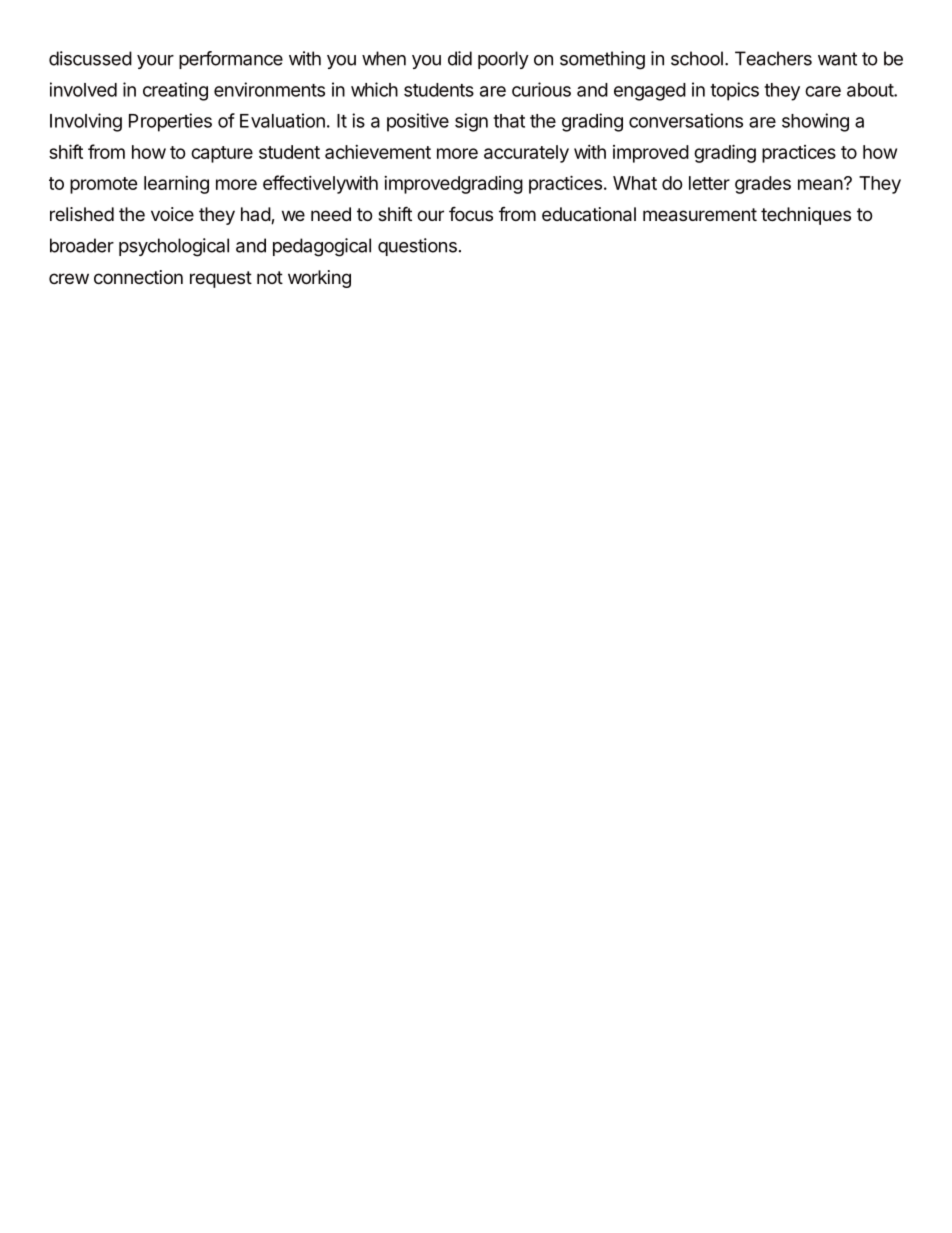 The width and height of the screenshot is (952, 1233). What do you see at coordinates (526, 154) in the screenshot?
I see `accurately` at bounding box center [526, 154].
